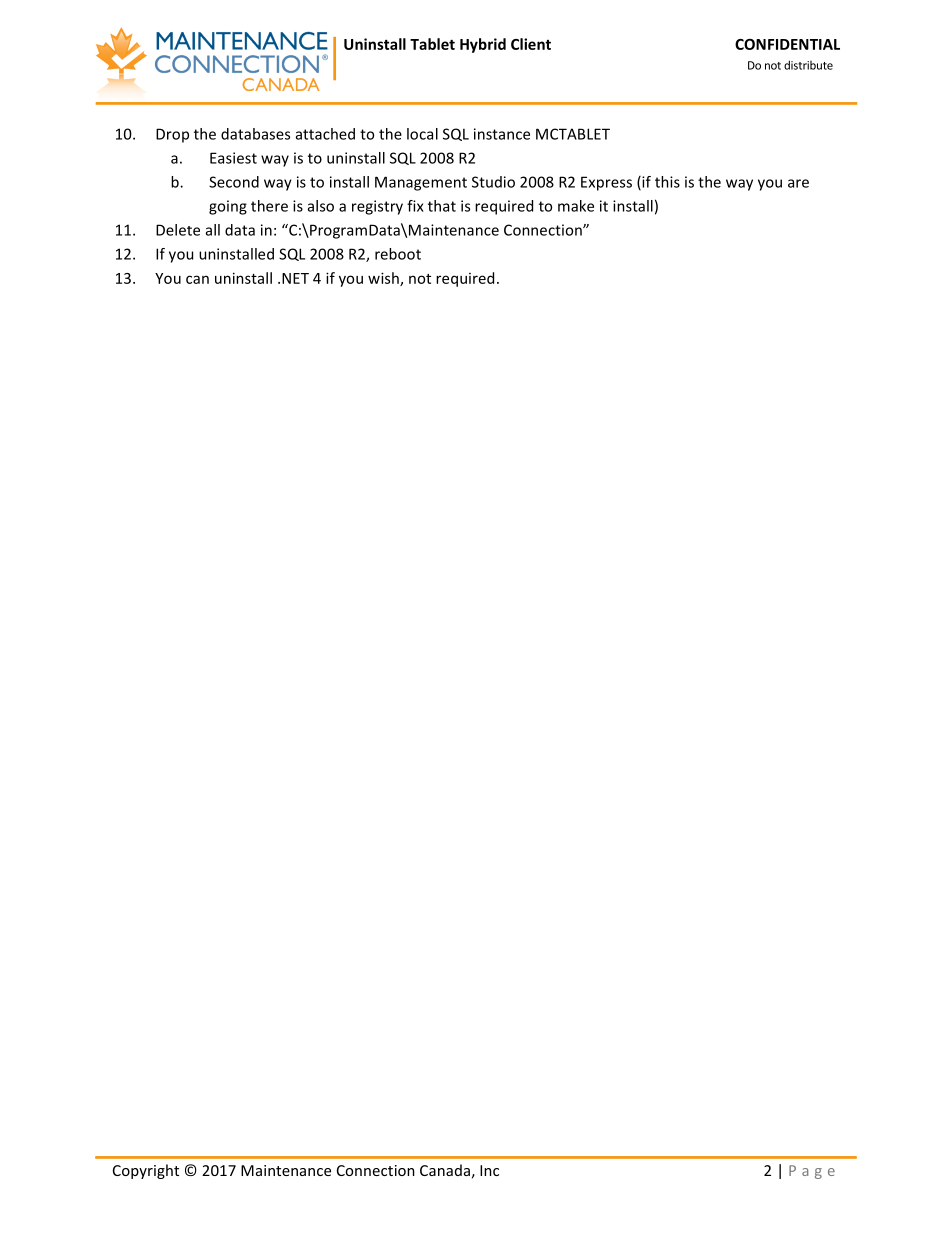 The width and height of the page is (952, 1233). What do you see at coordinates (489, 1170) in the page?
I see `Inc` at bounding box center [489, 1170].
